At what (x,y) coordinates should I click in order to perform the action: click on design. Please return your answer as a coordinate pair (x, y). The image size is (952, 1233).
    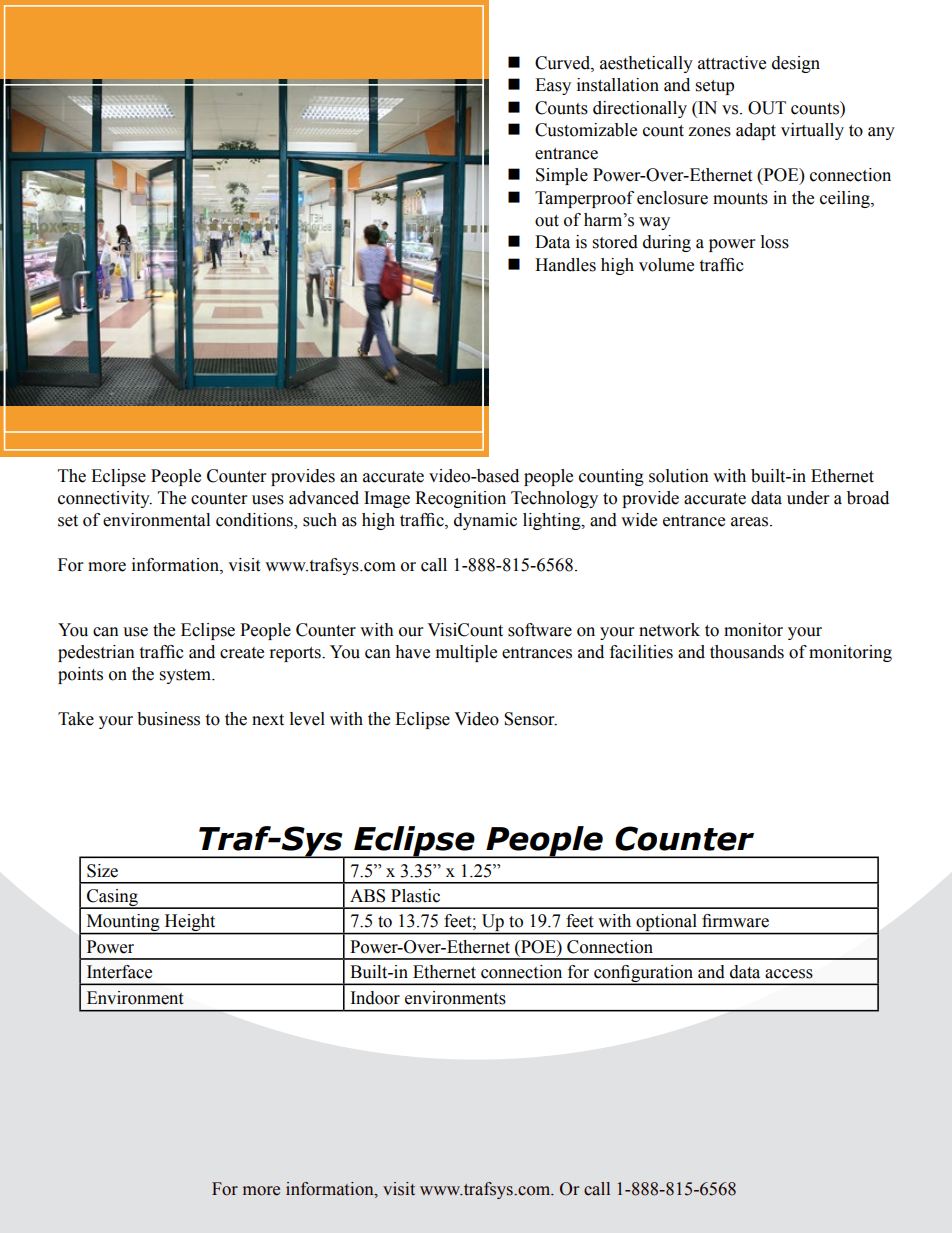
    Looking at the image, I should click on (796, 64).
